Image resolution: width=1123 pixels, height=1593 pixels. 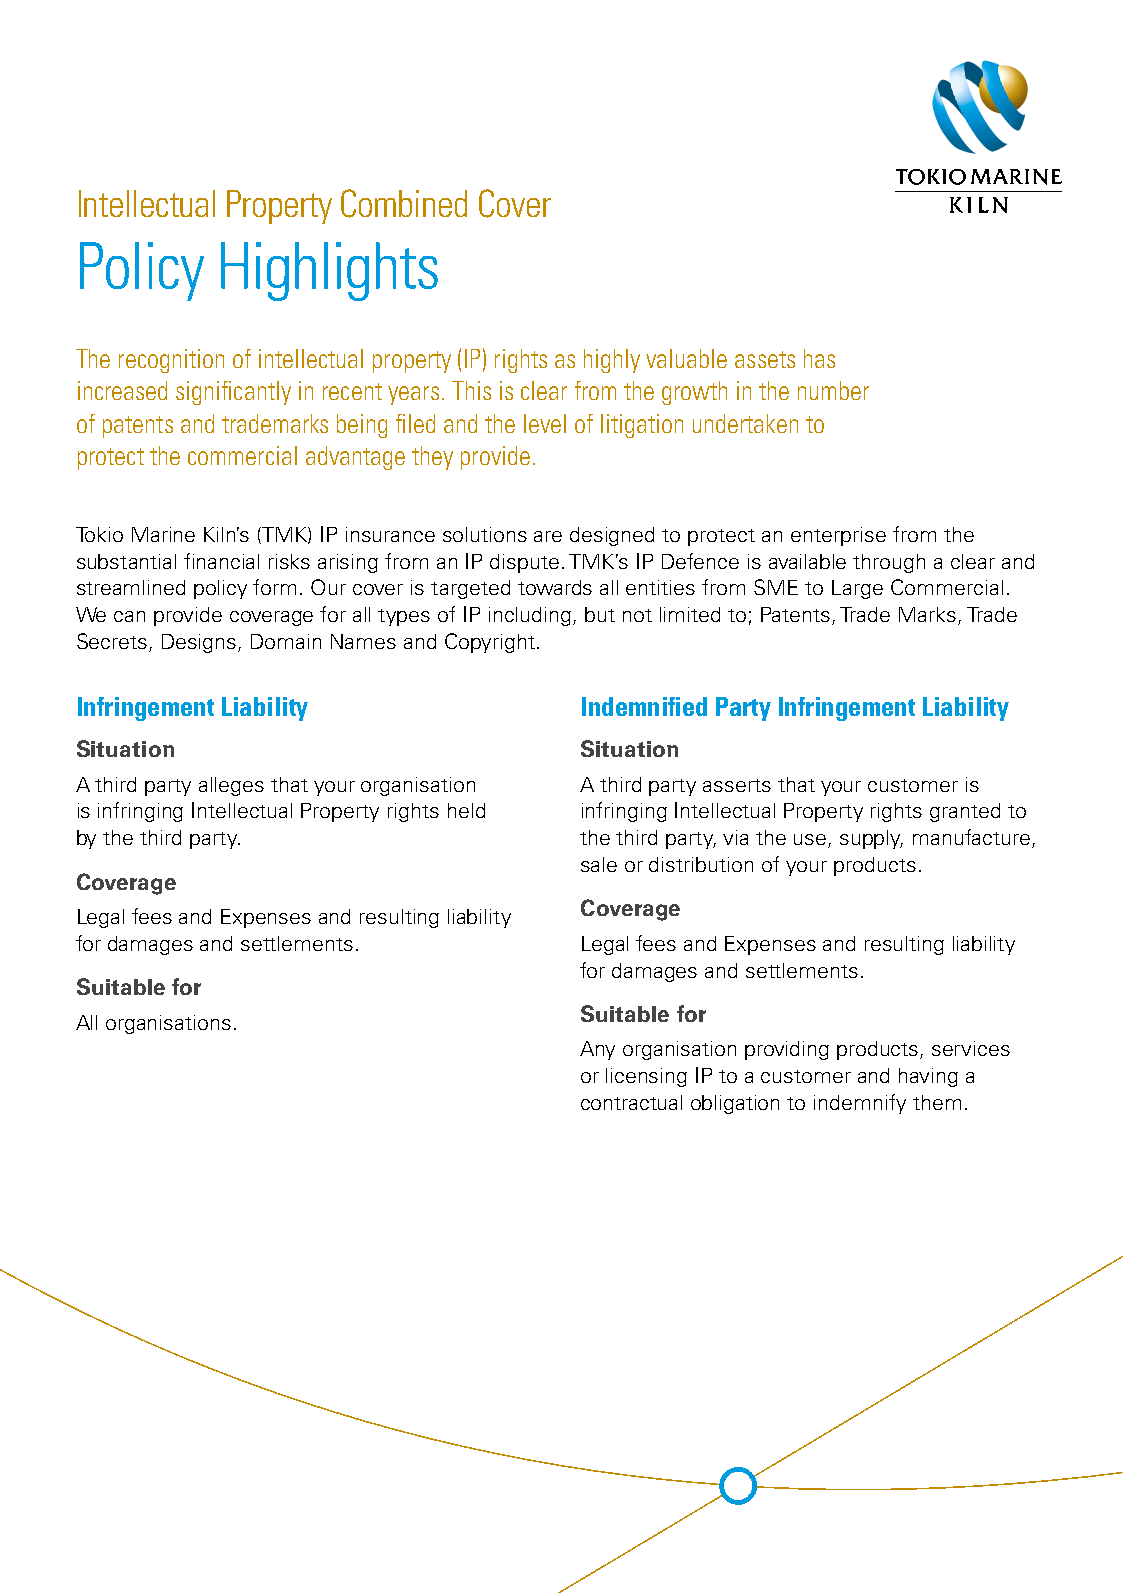 I want to click on Highlights, so click(x=329, y=271).
